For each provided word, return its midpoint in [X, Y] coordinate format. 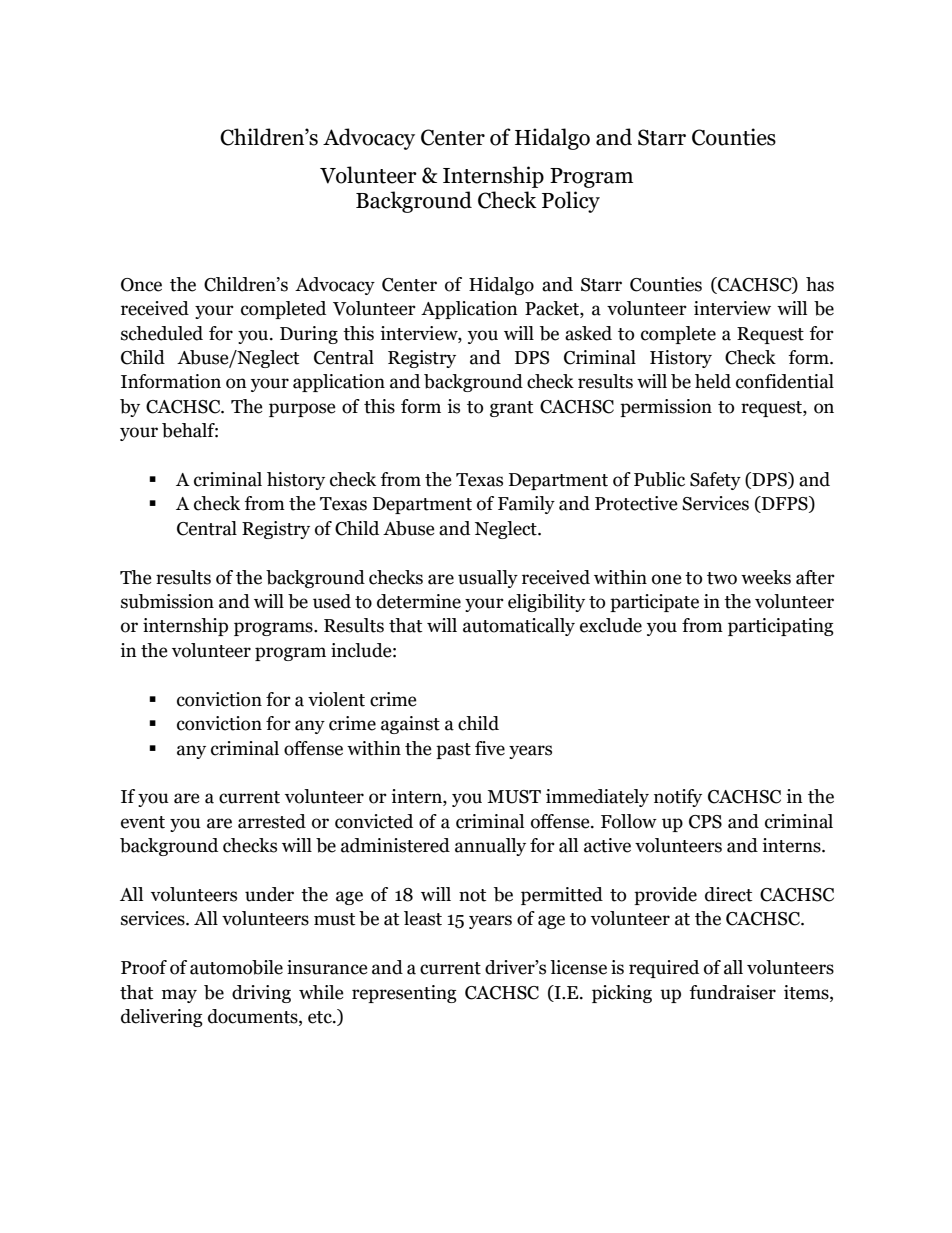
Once [141, 285]
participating [781, 627]
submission [167, 601]
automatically [519, 627]
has [820, 284]
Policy [571, 202]
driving [261, 994]
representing [404, 994]
